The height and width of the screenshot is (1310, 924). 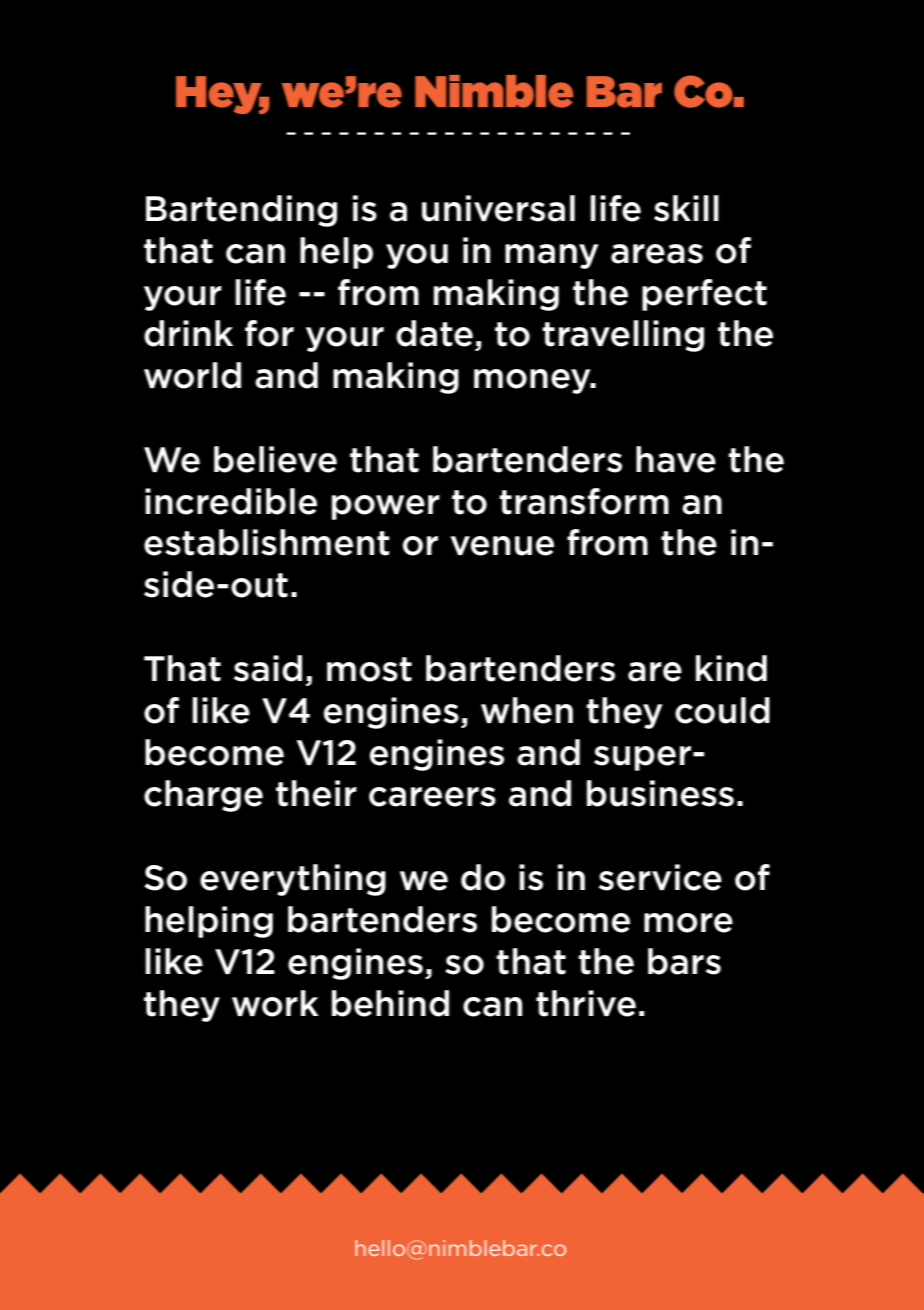 I want to click on kind, so click(x=731, y=668).
